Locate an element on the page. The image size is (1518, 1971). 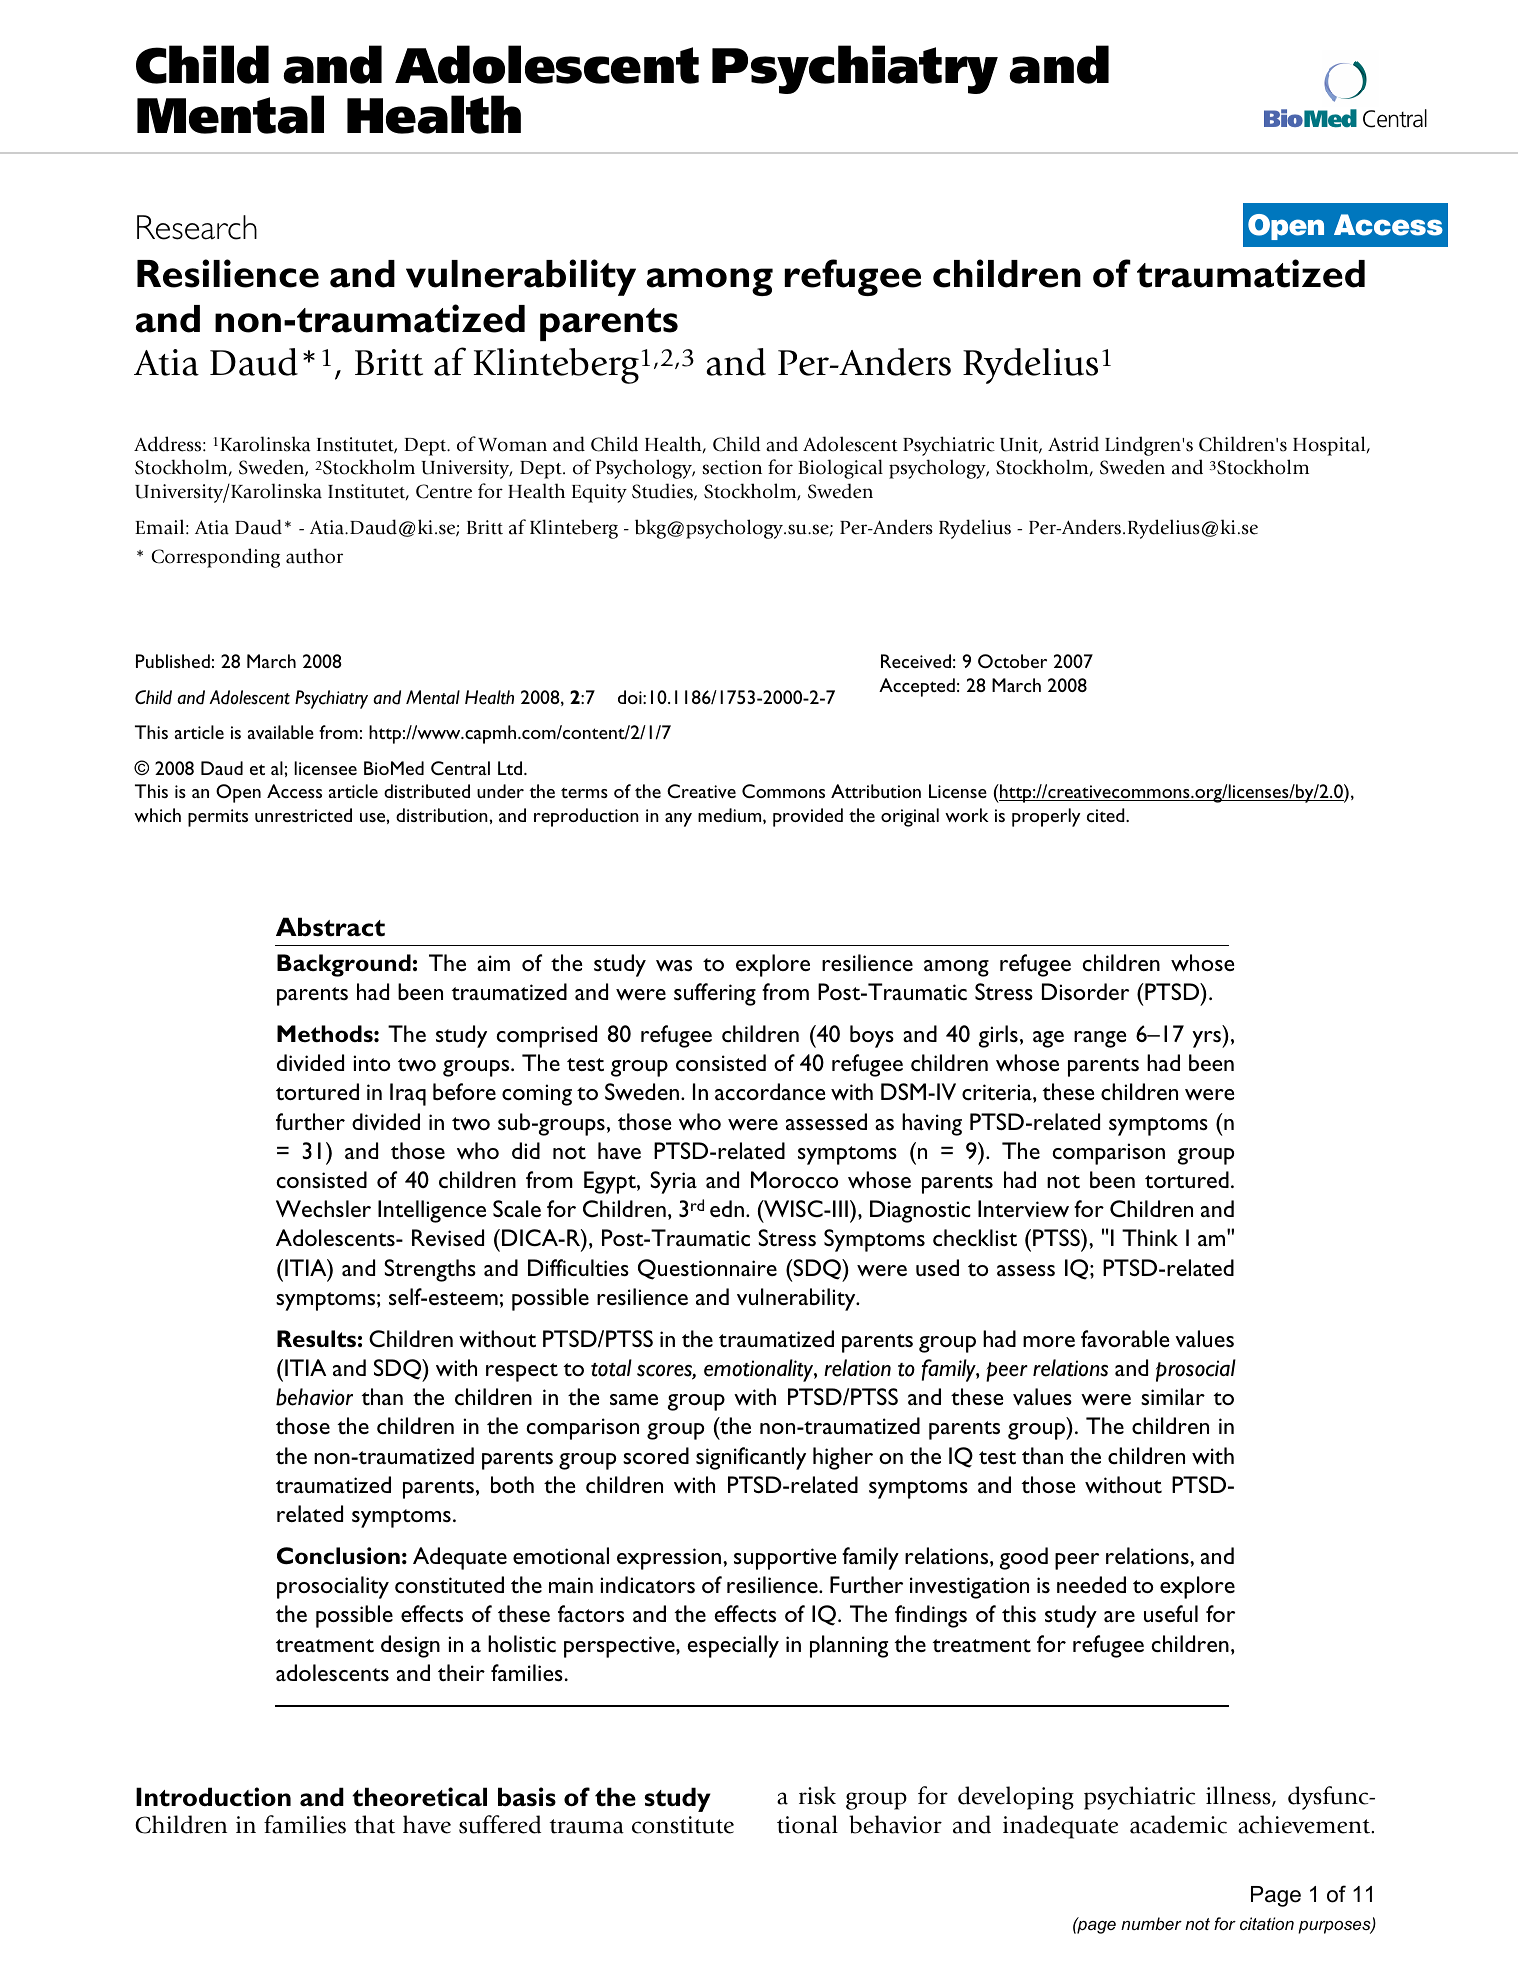
Accepted is located at coordinates (917, 687).
